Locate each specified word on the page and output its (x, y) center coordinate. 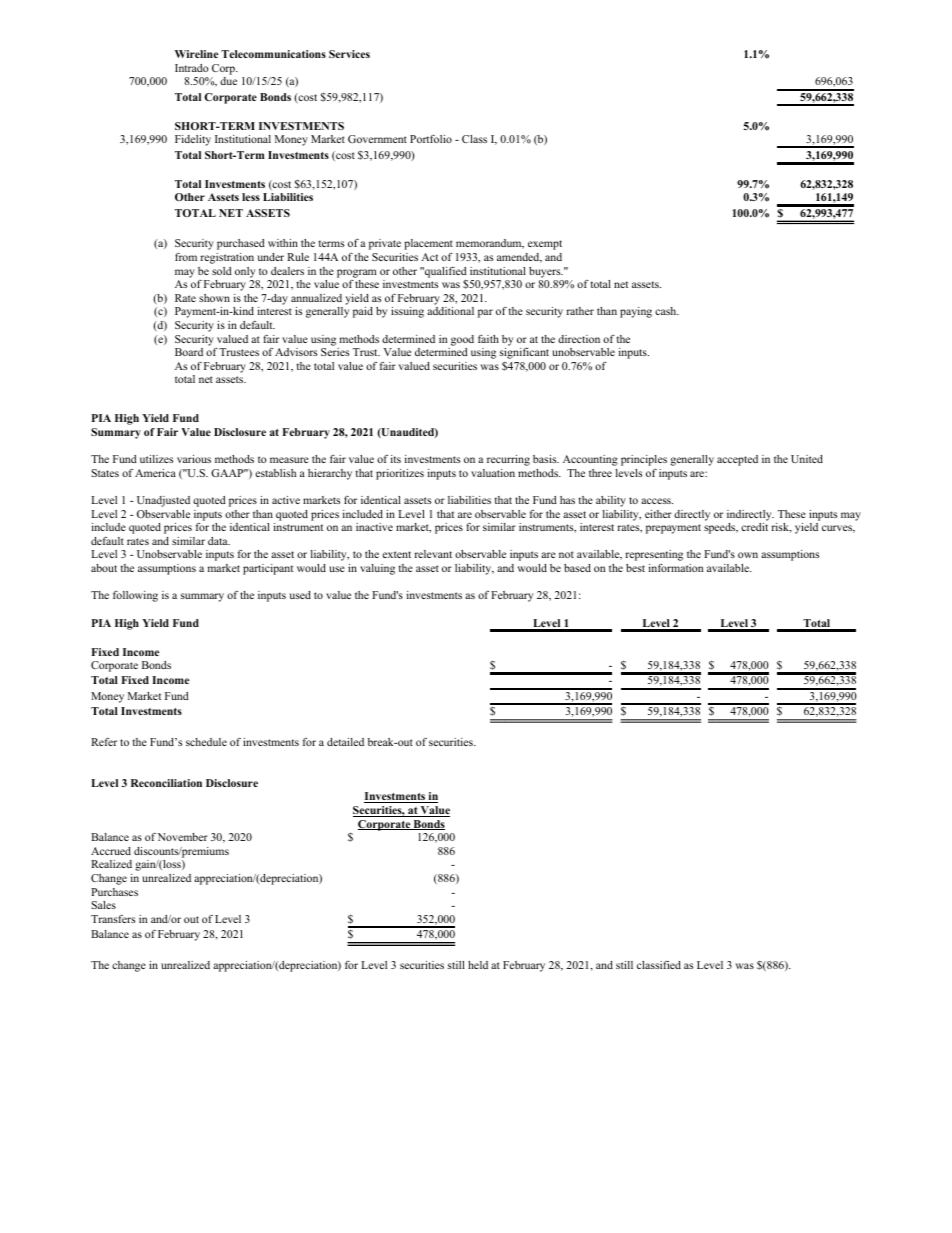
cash (667, 311)
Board (189, 352)
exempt (545, 245)
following (135, 596)
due (228, 81)
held (478, 965)
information (676, 568)
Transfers (113, 918)
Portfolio (431, 139)
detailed (345, 742)
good (462, 340)
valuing (377, 569)
